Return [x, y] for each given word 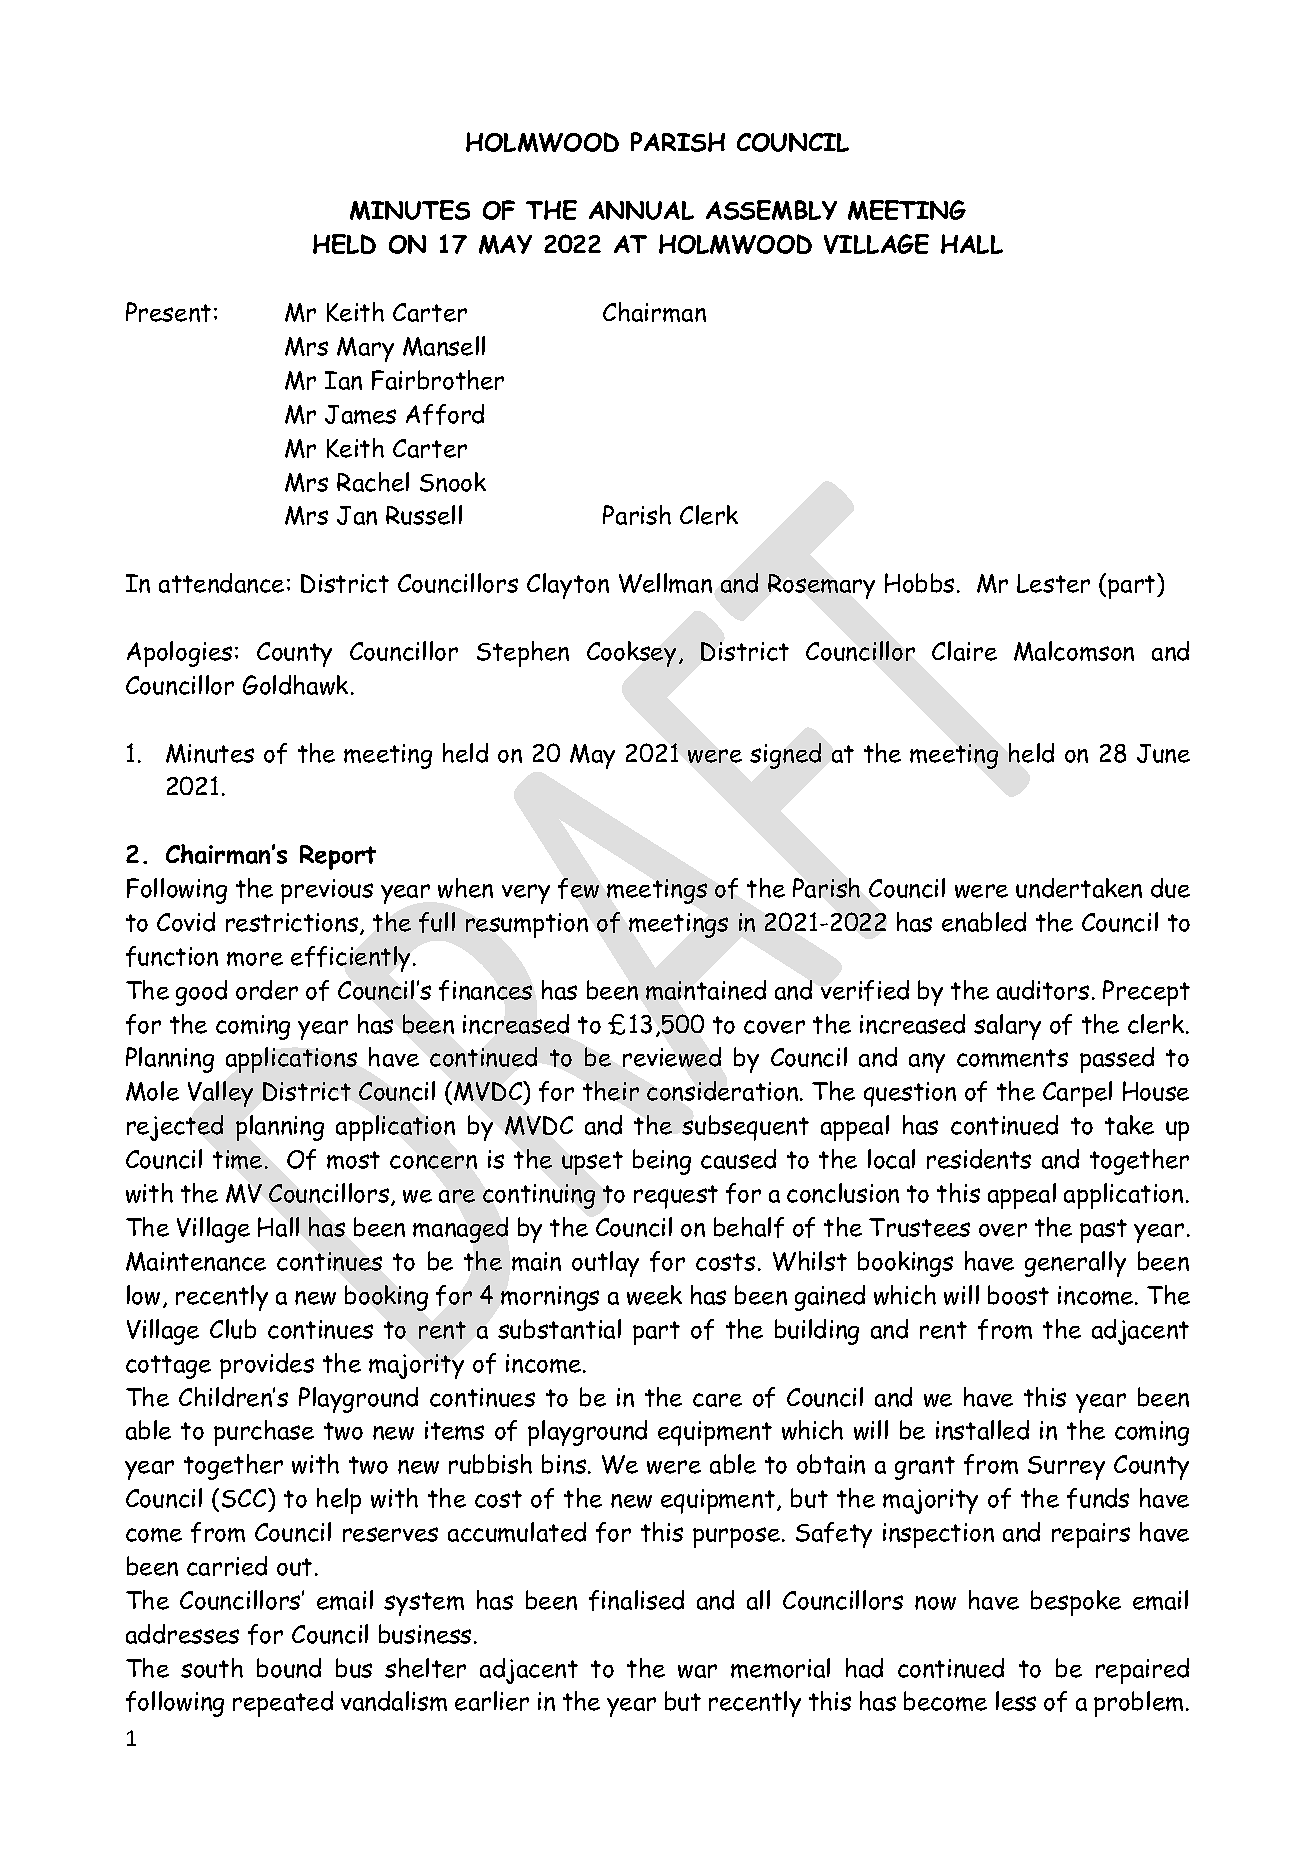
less [1016, 1701]
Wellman [665, 583]
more [255, 959]
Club [233, 1329]
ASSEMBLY [771, 210]
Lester [1053, 583]
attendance [221, 583]
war [697, 1671]
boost [1018, 1295]
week [654, 1295]
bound [289, 1668]
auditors [1043, 990]
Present [168, 312]
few [578, 888]
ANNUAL [641, 210]
